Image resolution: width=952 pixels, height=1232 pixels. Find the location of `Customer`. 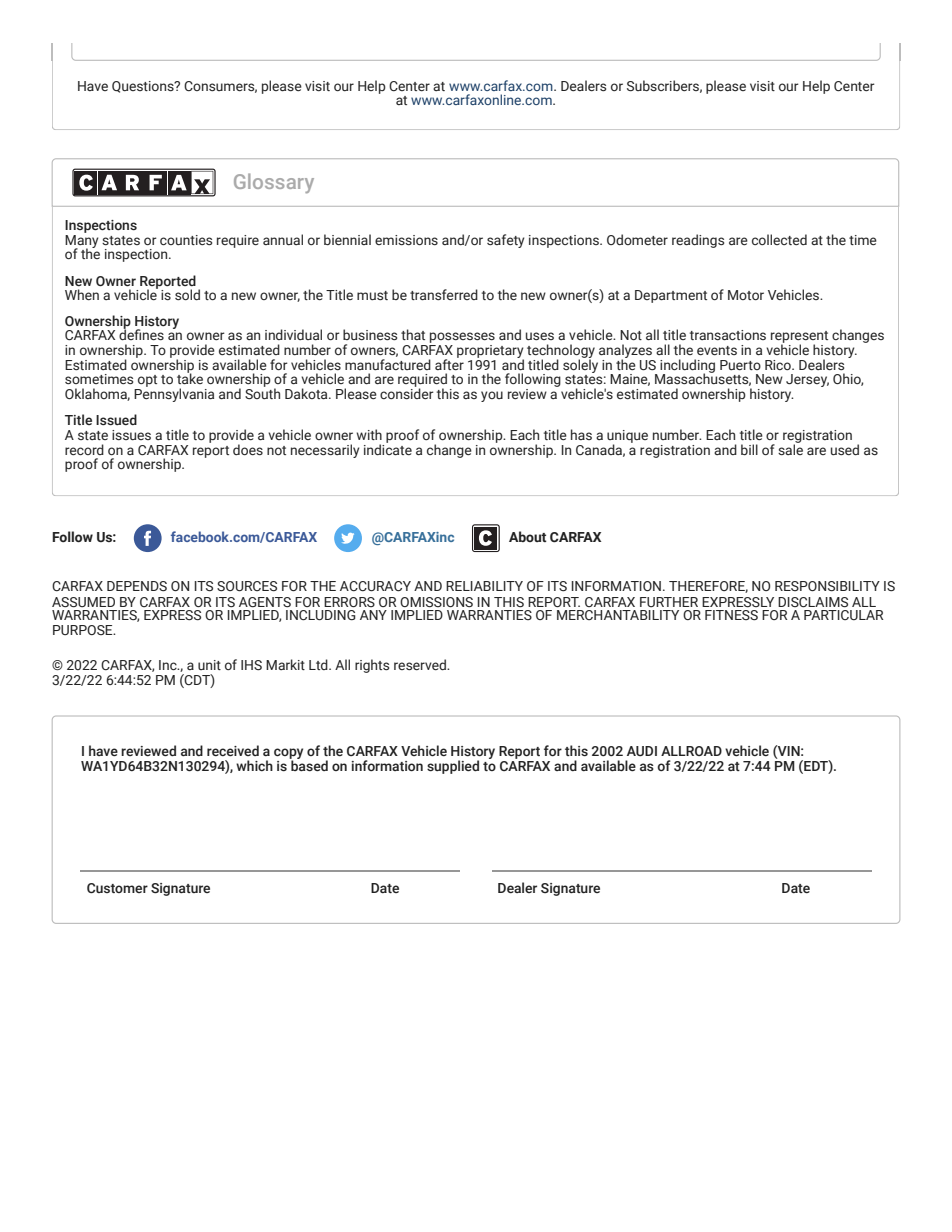

Customer is located at coordinates (117, 888).
